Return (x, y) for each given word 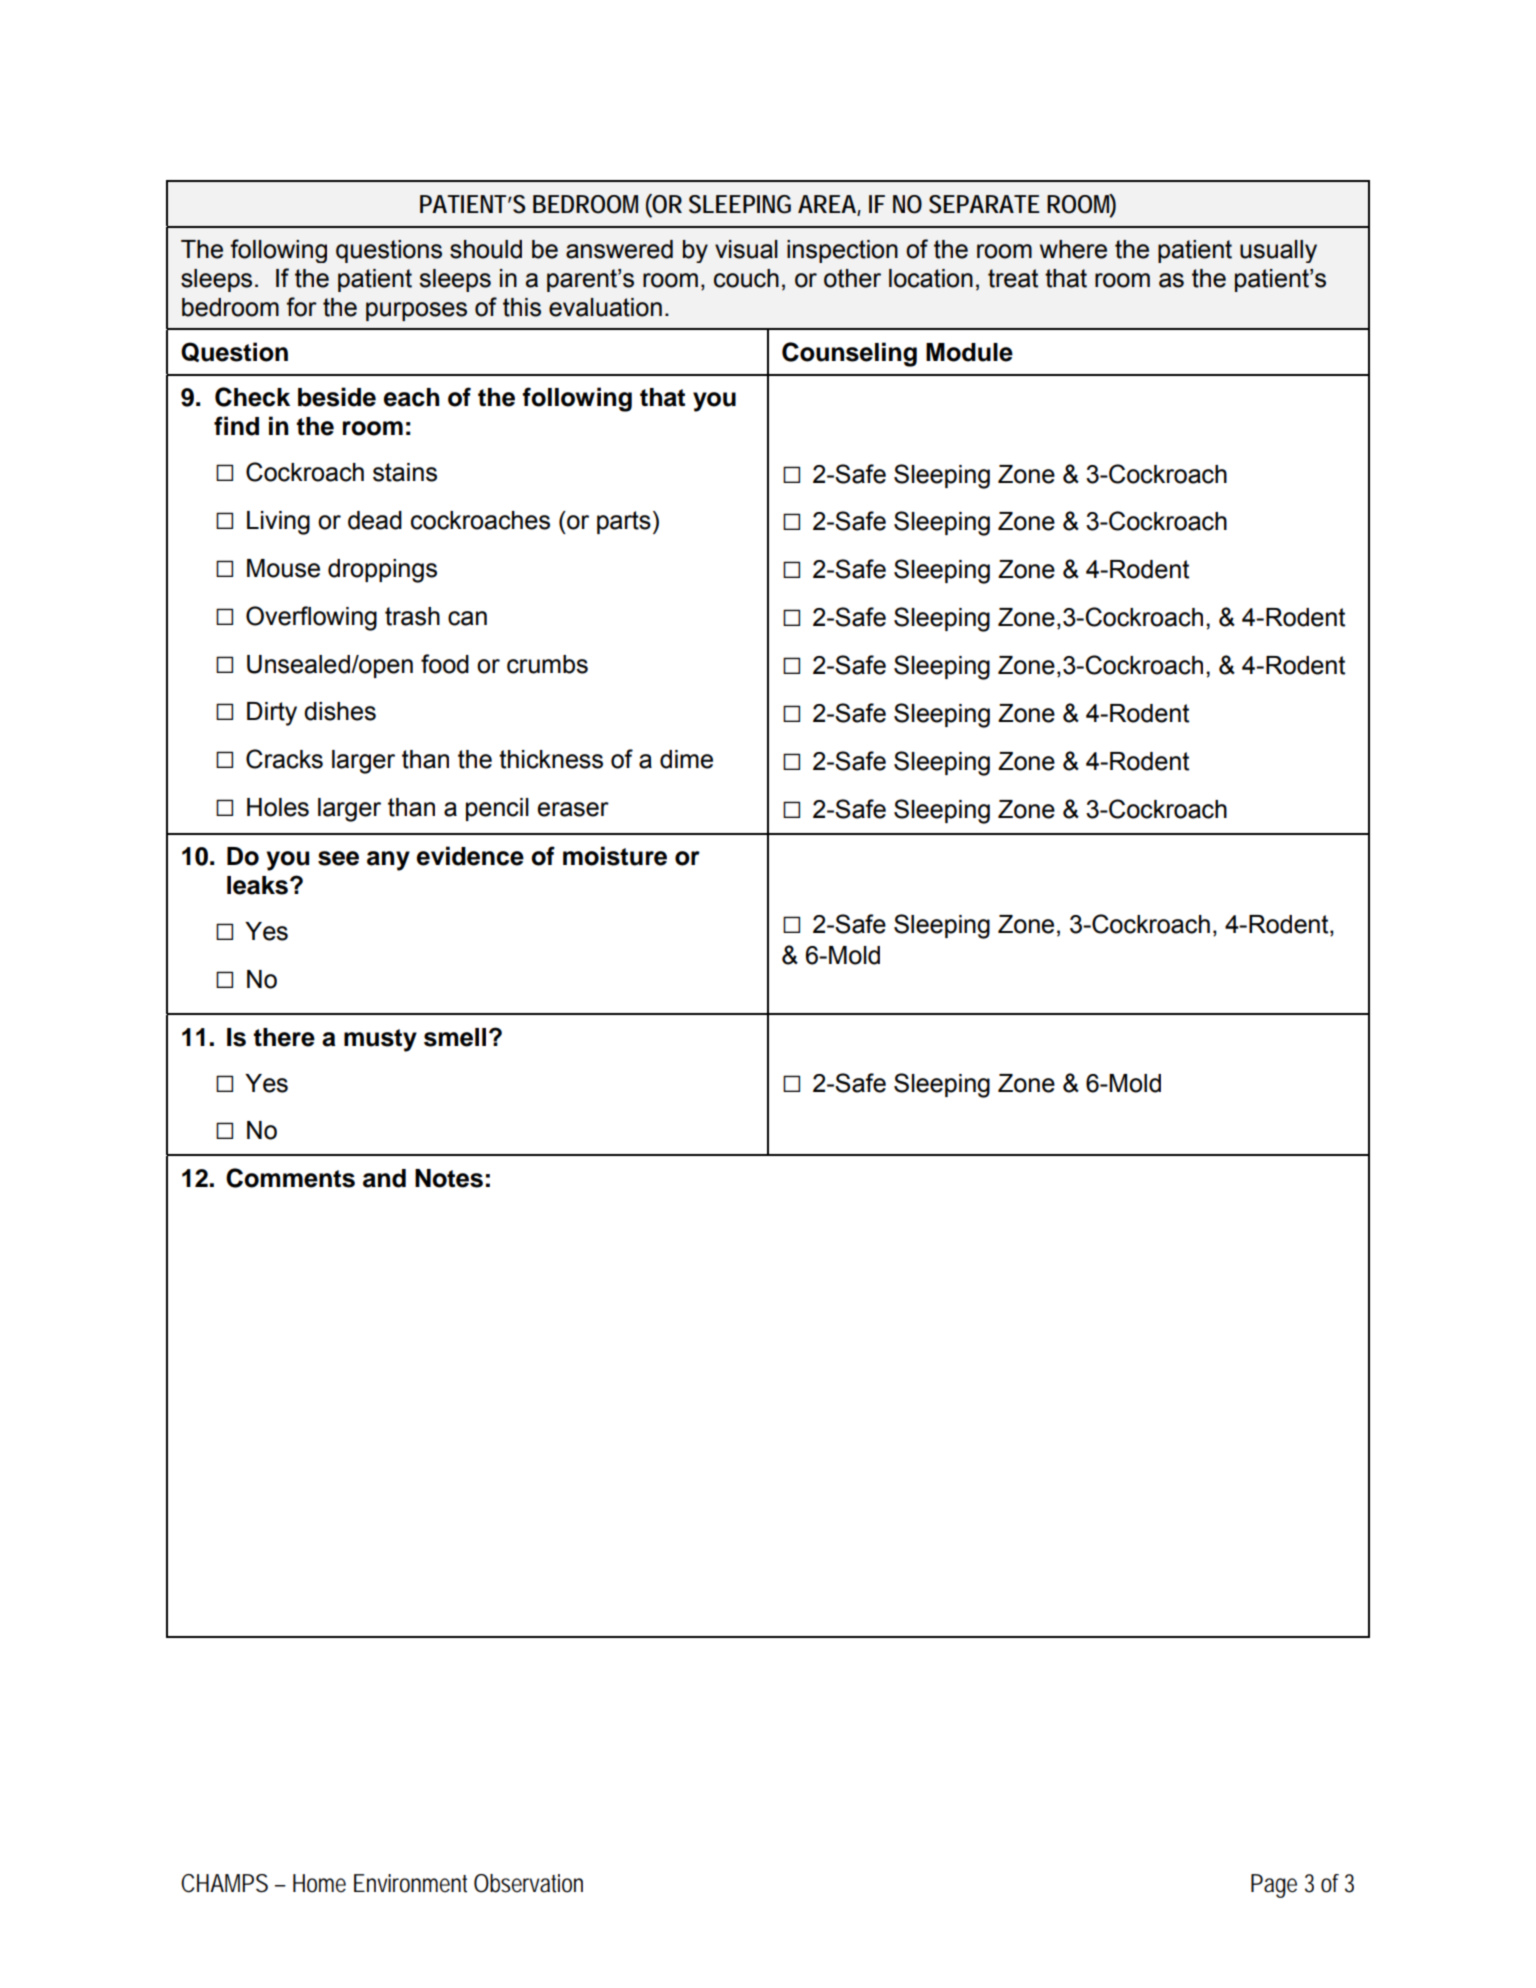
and (384, 1178)
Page (1274, 1886)
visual (746, 249)
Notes (449, 1178)
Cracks (284, 759)
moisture (615, 856)
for (301, 307)
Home (319, 1883)
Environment (410, 1883)
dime (686, 759)
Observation (528, 1883)
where (1073, 249)
